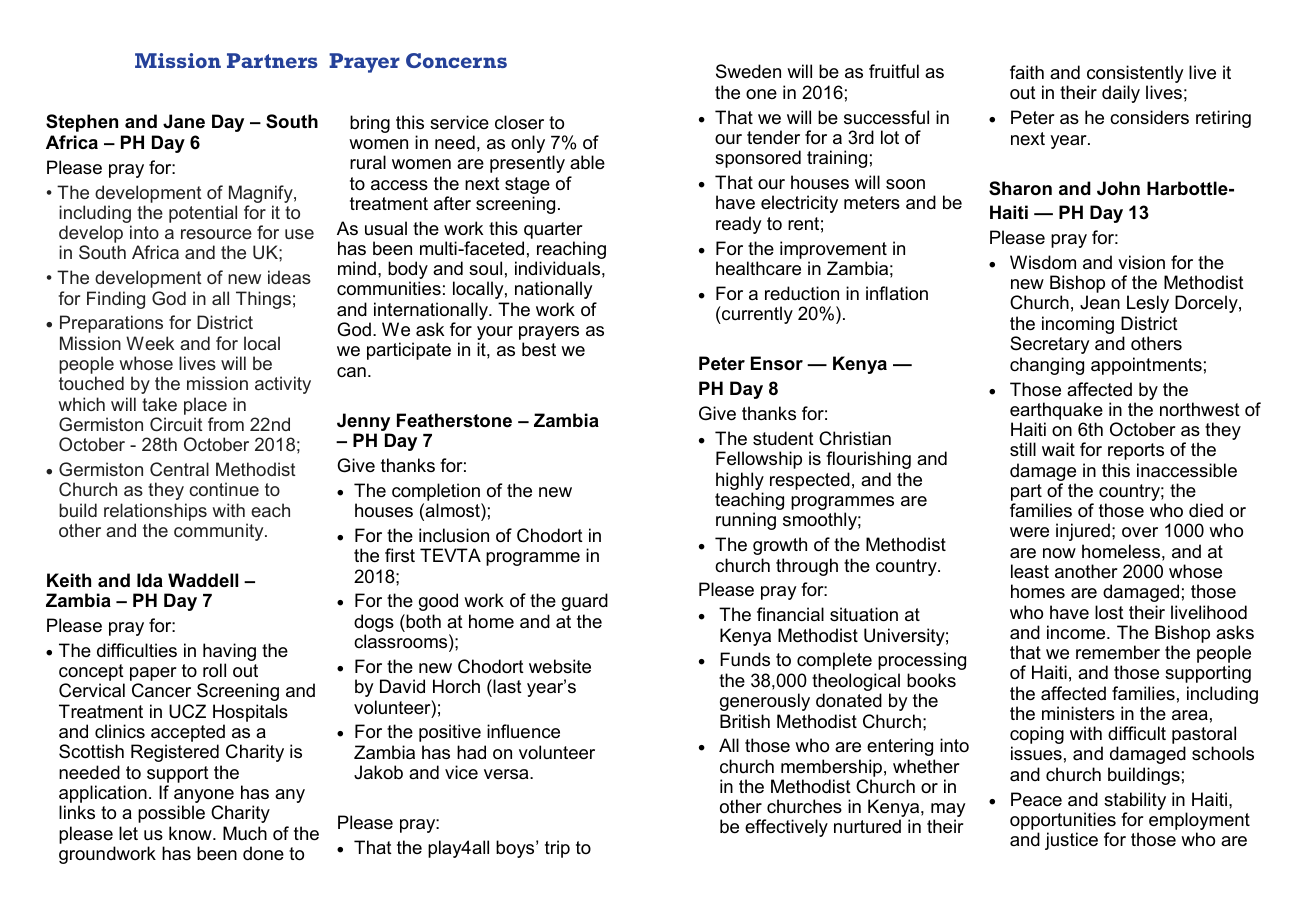  What do you see at coordinates (758, 268) in the screenshot?
I see `healthcare` at bounding box center [758, 268].
